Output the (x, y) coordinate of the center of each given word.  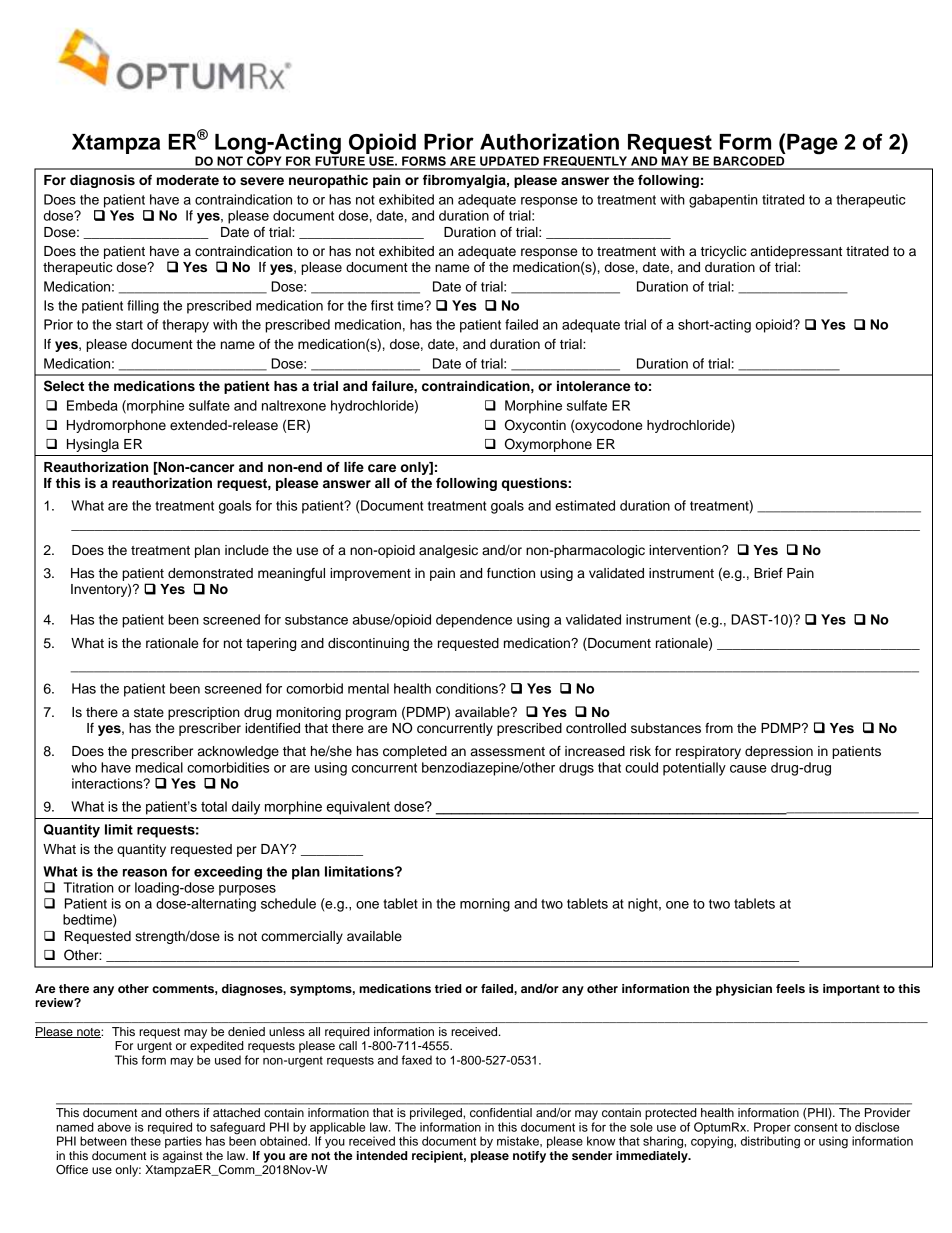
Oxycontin (535, 426)
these (145, 1141)
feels (790, 988)
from (719, 728)
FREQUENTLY (585, 162)
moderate (188, 180)
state (149, 713)
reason (145, 873)
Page (811, 144)
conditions (468, 688)
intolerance (593, 386)
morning (485, 905)
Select (64, 386)
